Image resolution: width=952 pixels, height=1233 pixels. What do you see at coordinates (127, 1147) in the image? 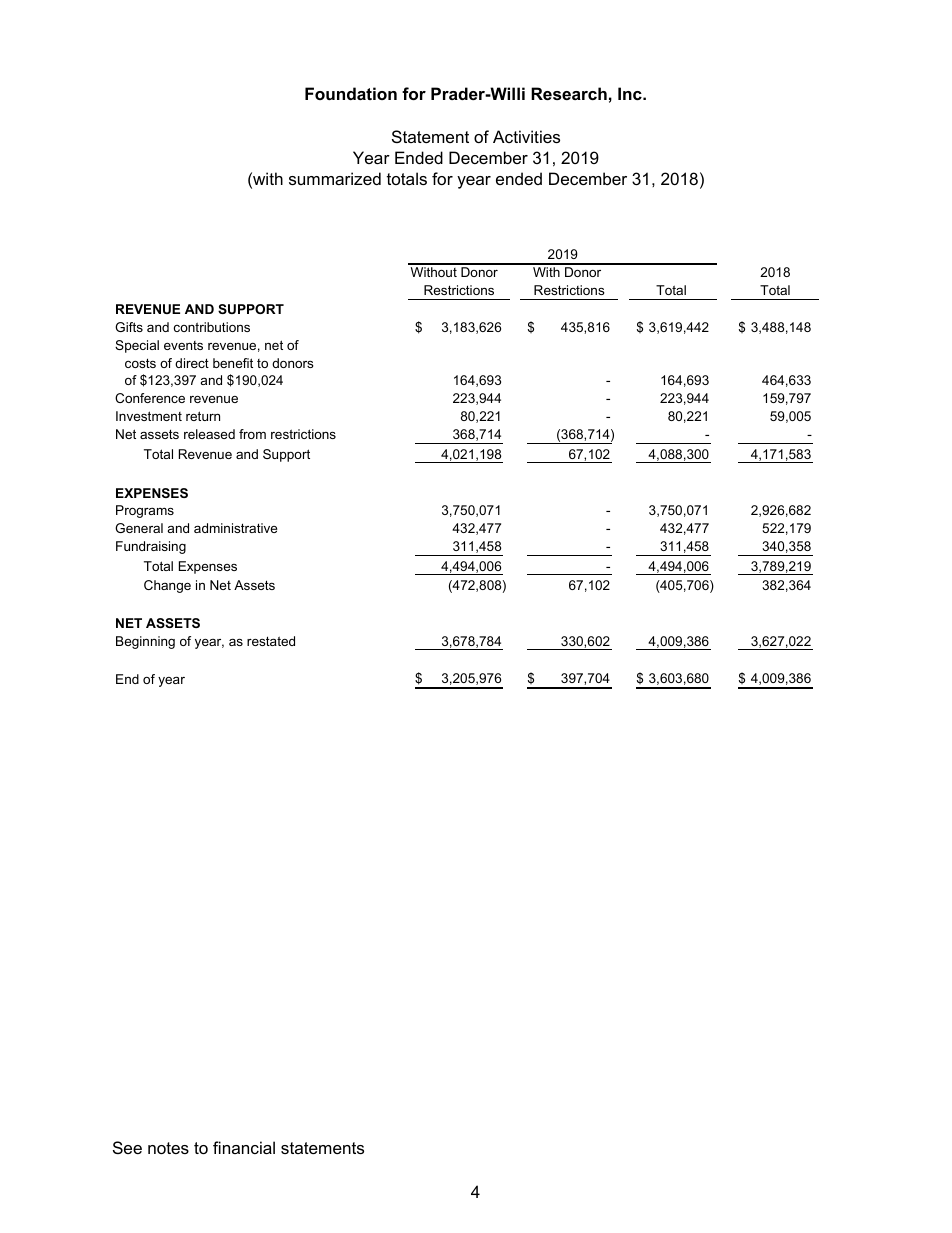
I see `See` at bounding box center [127, 1147].
